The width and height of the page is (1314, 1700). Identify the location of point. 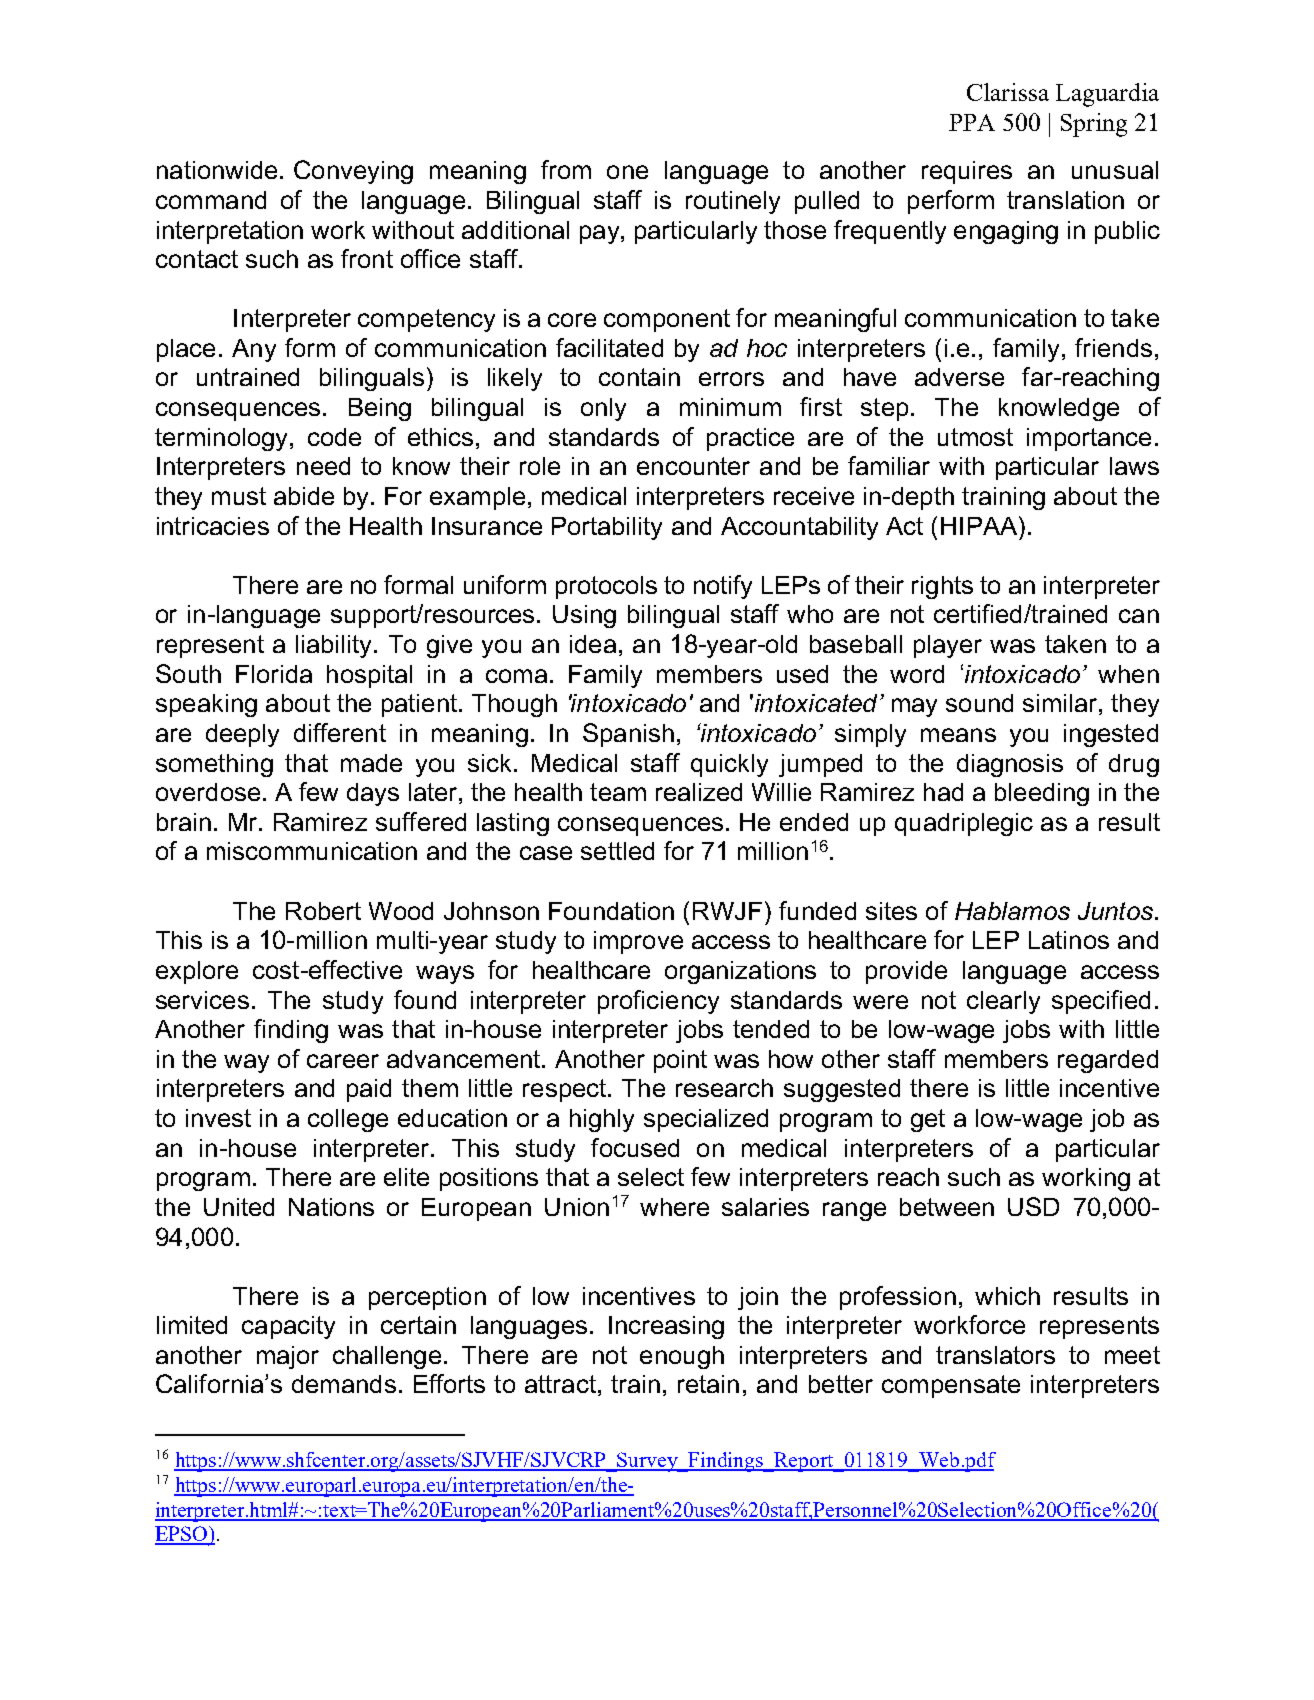
(680, 1061).
